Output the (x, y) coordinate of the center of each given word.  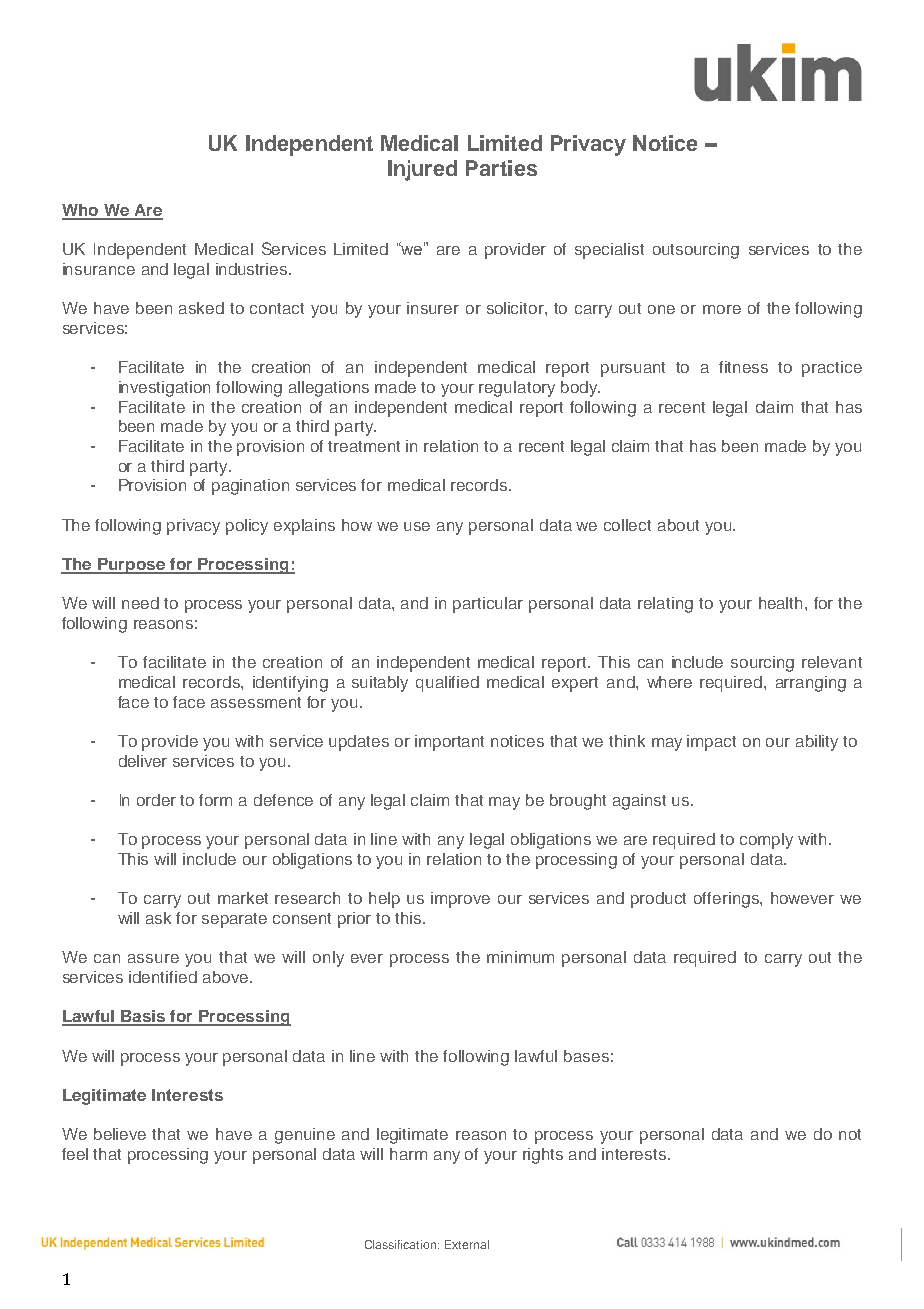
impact (711, 743)
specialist (609, 251)
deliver (143, 761)
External (467, 1244)
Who (81, 211)
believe (120, 1134)
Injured (422, 170)
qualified (447, 684)
